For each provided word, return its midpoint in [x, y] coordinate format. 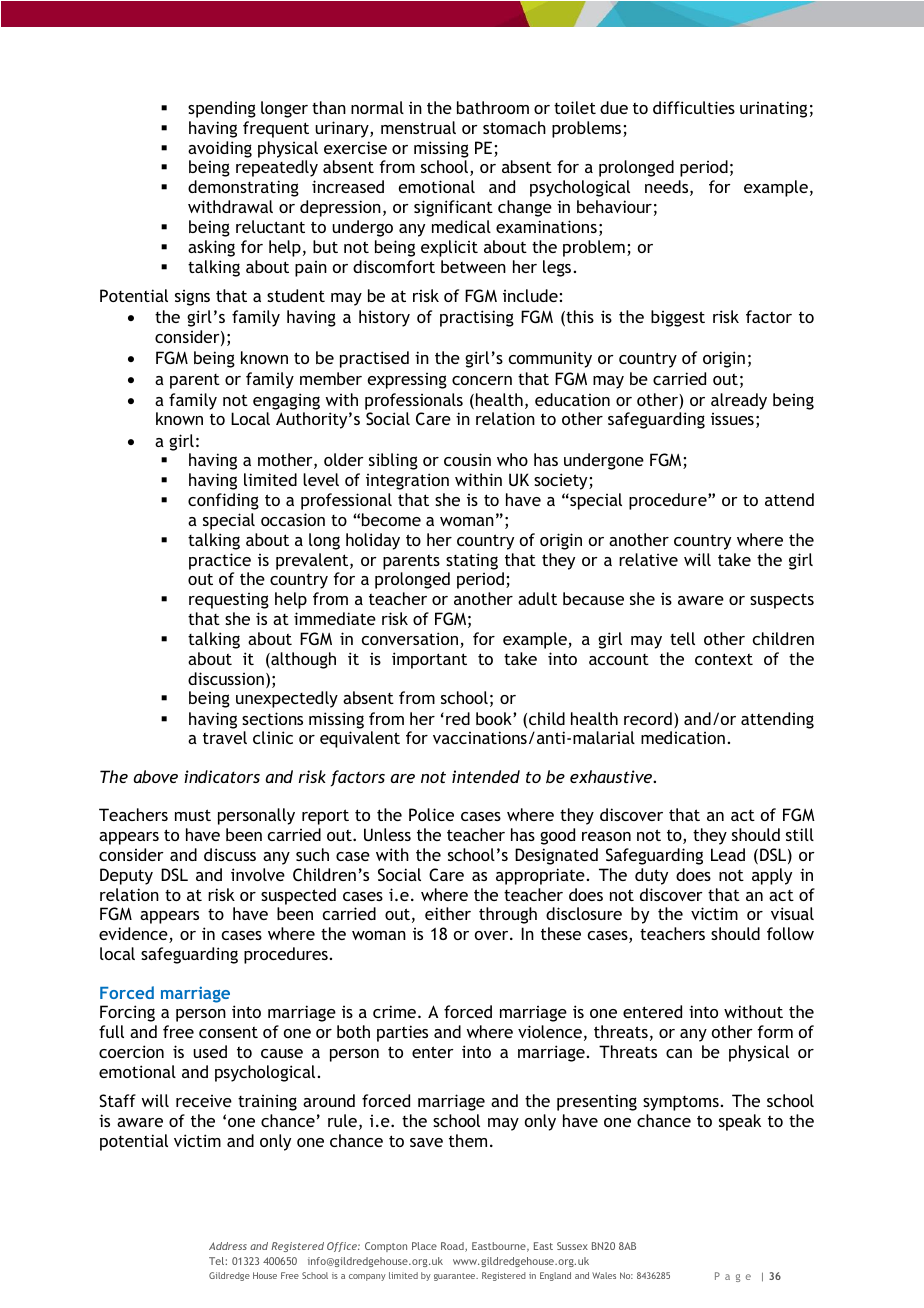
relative [648, 559]
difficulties [694, 107]
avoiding [220, 149]
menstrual [418, 127]
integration [407, 481]
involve [258, 874]
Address [228, 1246]
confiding [223, 501]
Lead [728, 854]
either [448, 913]
